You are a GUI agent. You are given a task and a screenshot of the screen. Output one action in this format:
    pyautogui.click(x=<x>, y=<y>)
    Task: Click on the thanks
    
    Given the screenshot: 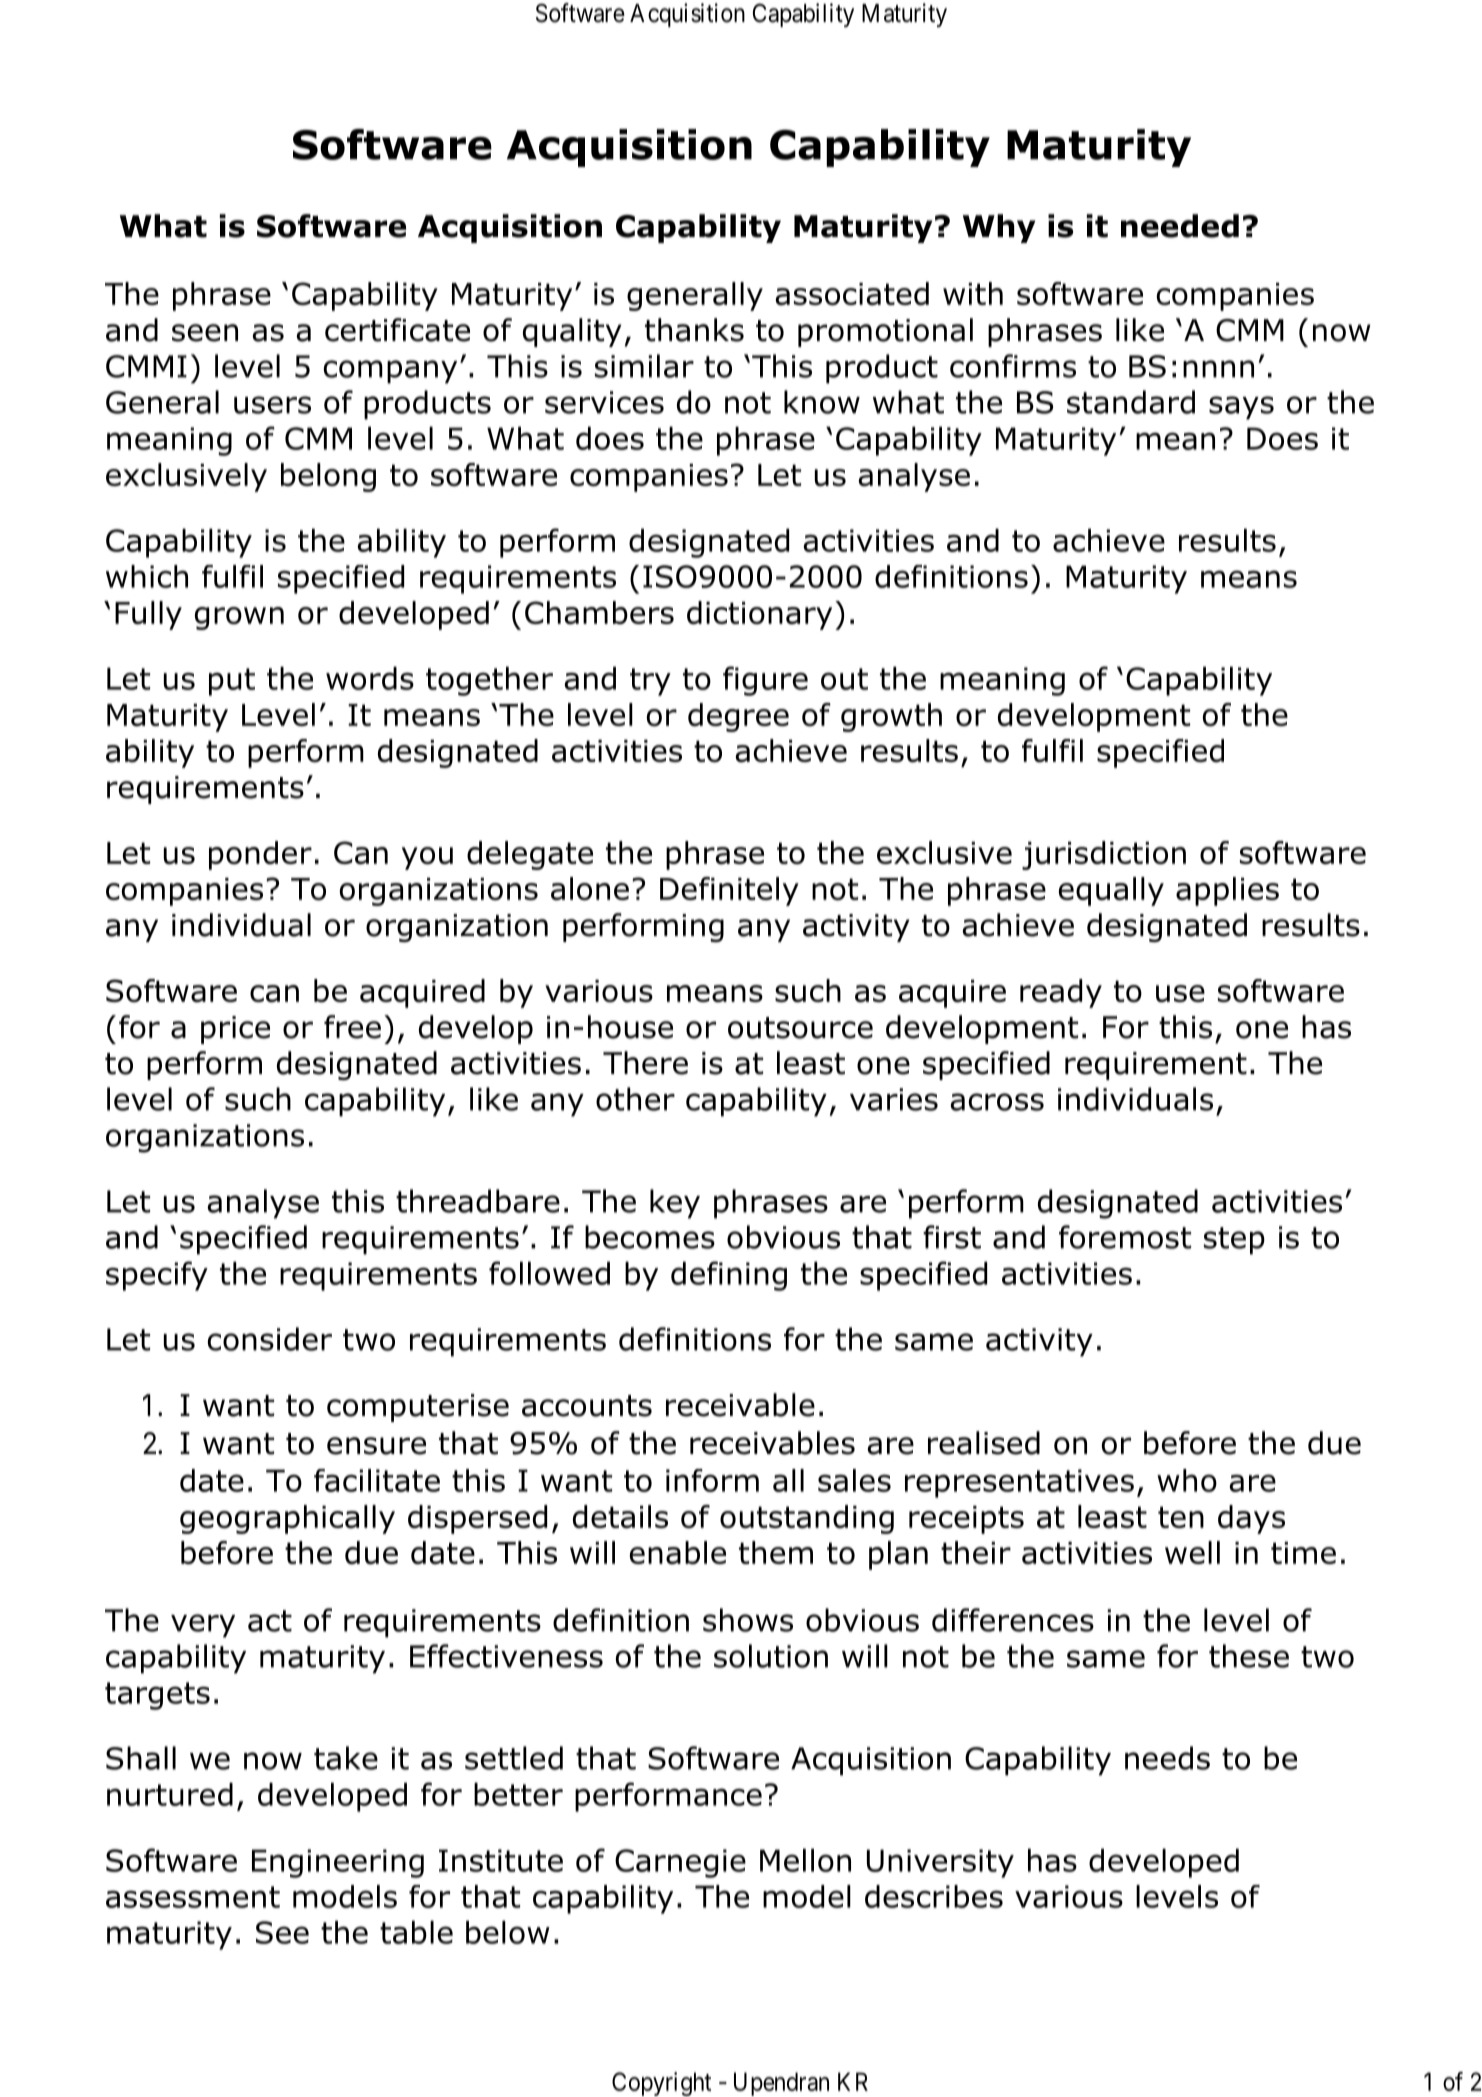 What is the action you would take?
    pyautogui.click(x=694, y=330)
